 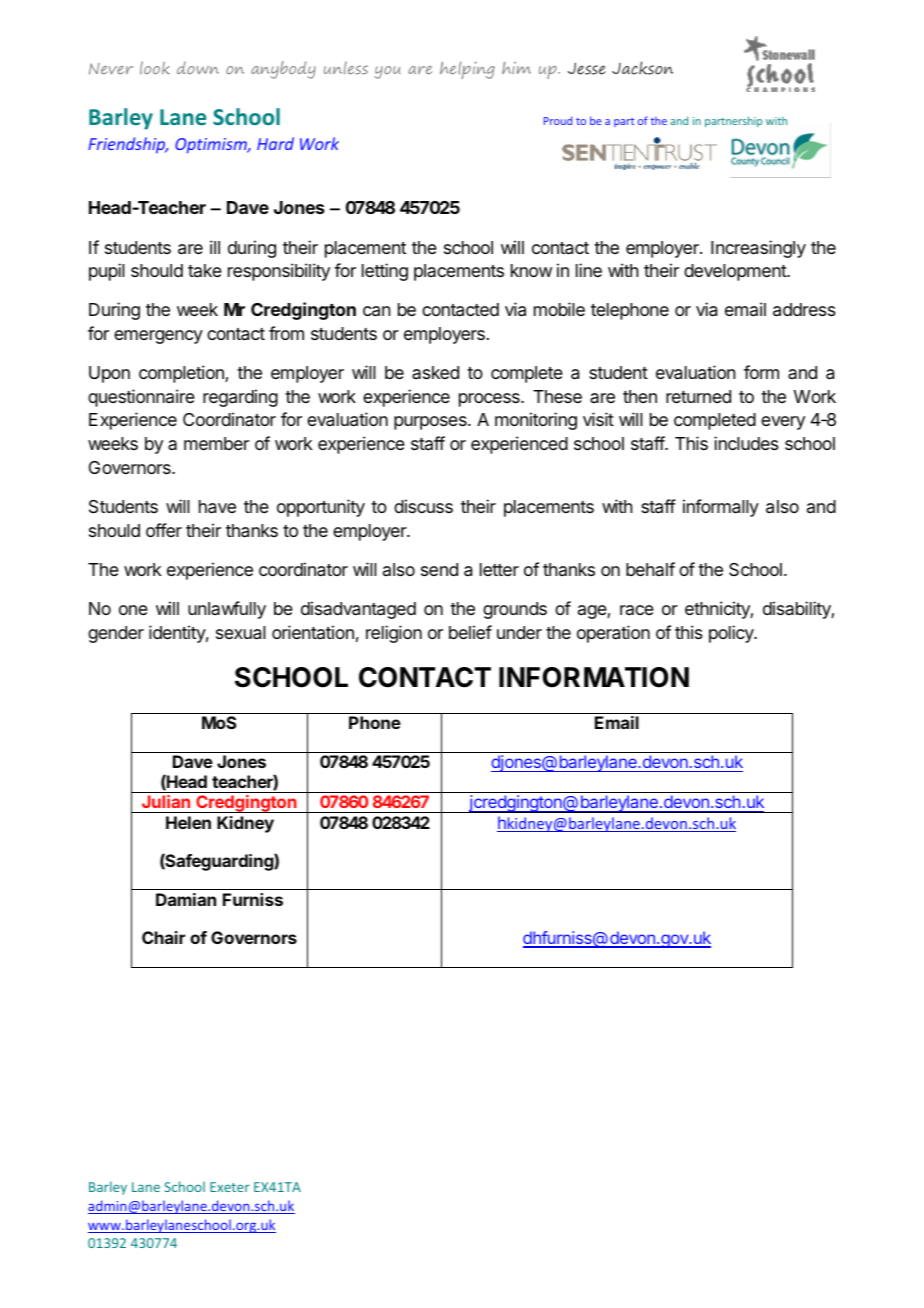 I want to click on down, so click(x=198, y=67).
